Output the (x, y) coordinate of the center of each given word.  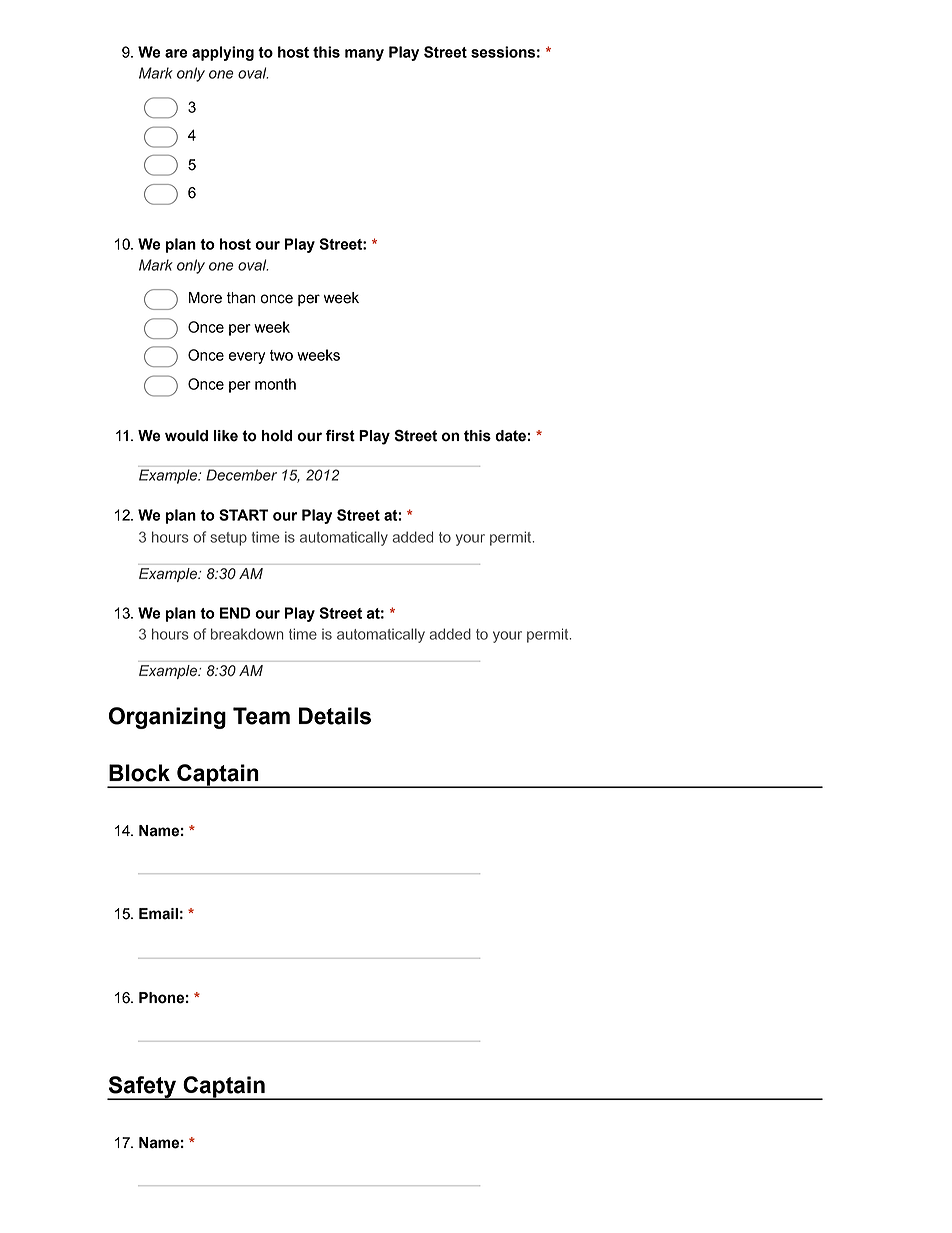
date (510, 436)
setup (228, 539)
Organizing (167, 718)
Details (335, 716)
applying (223, 53)
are (176, 53)
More (205, 298)
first (340, 436)
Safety (142, 1088)
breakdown (247, 634)
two (281, 355)
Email (158, 914)
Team (261, 716)
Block (139, 773)
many (364, 55)
